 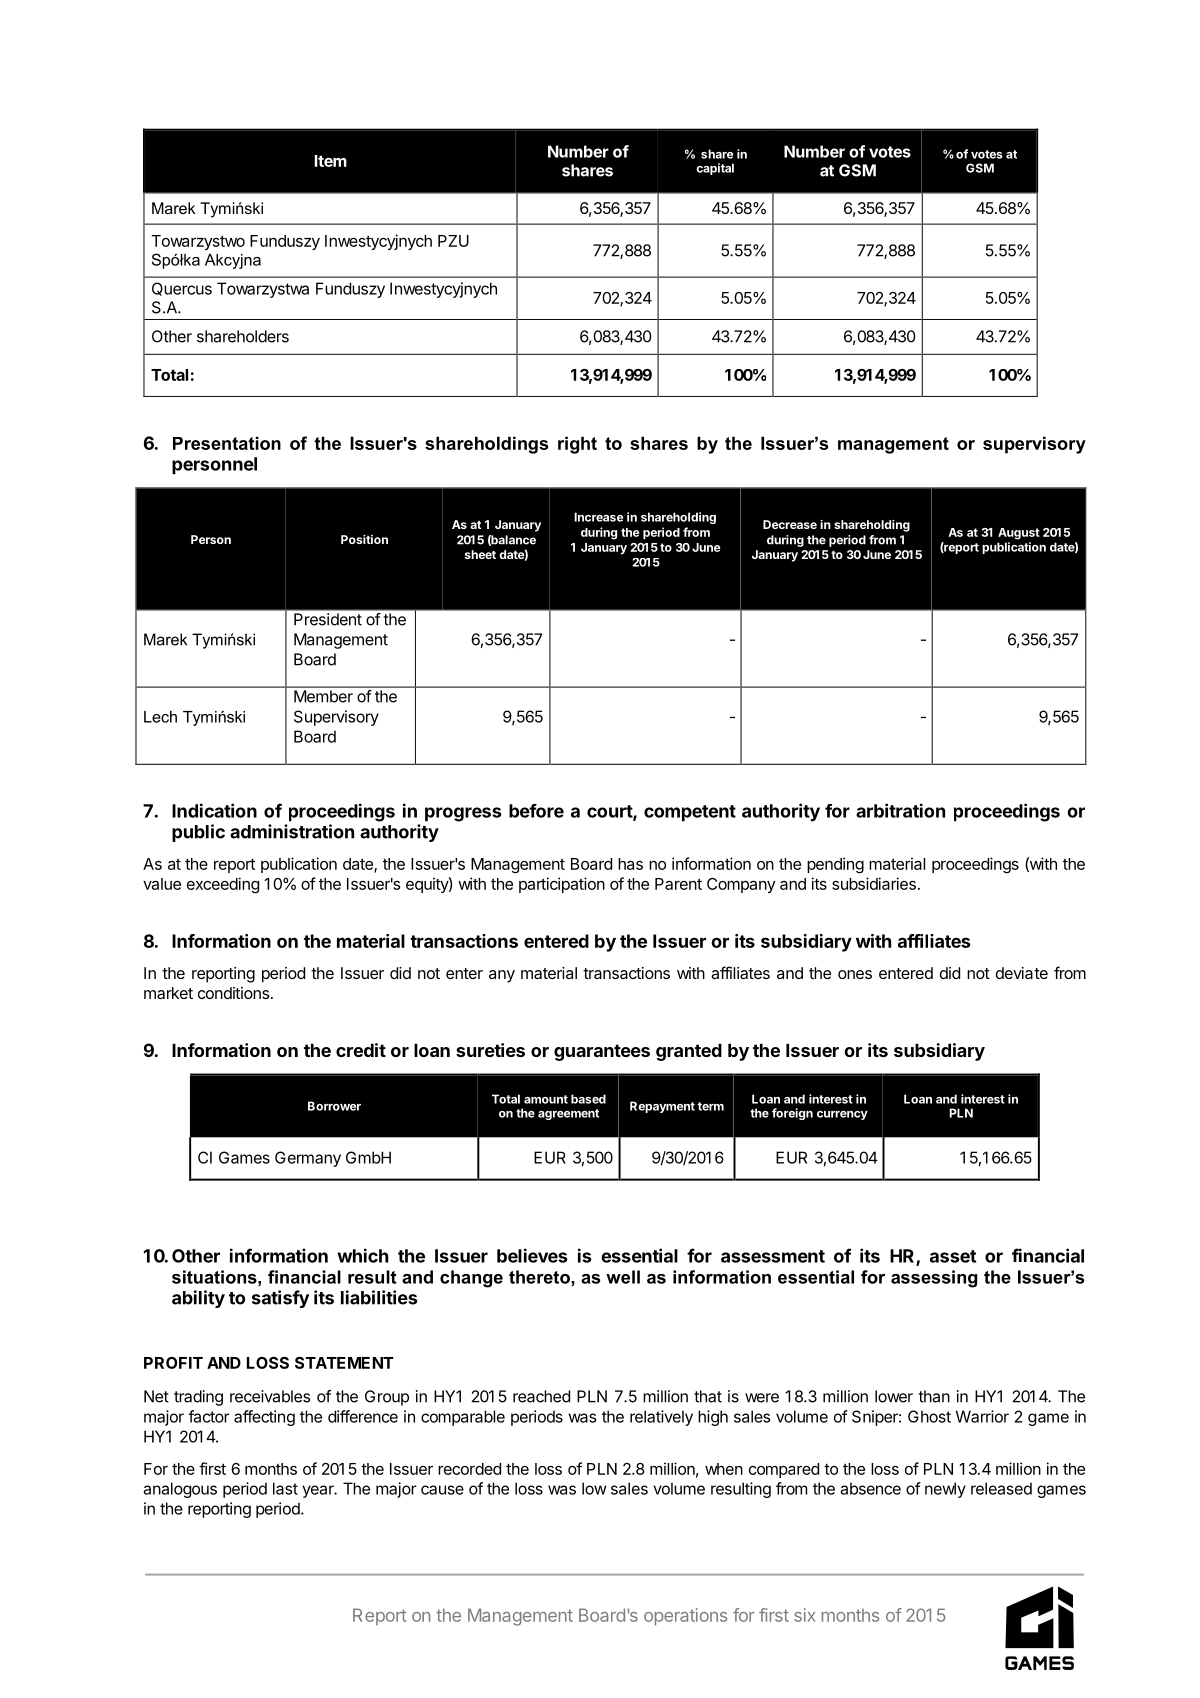 I want to click on newly, so click(x=945, y=1490).
